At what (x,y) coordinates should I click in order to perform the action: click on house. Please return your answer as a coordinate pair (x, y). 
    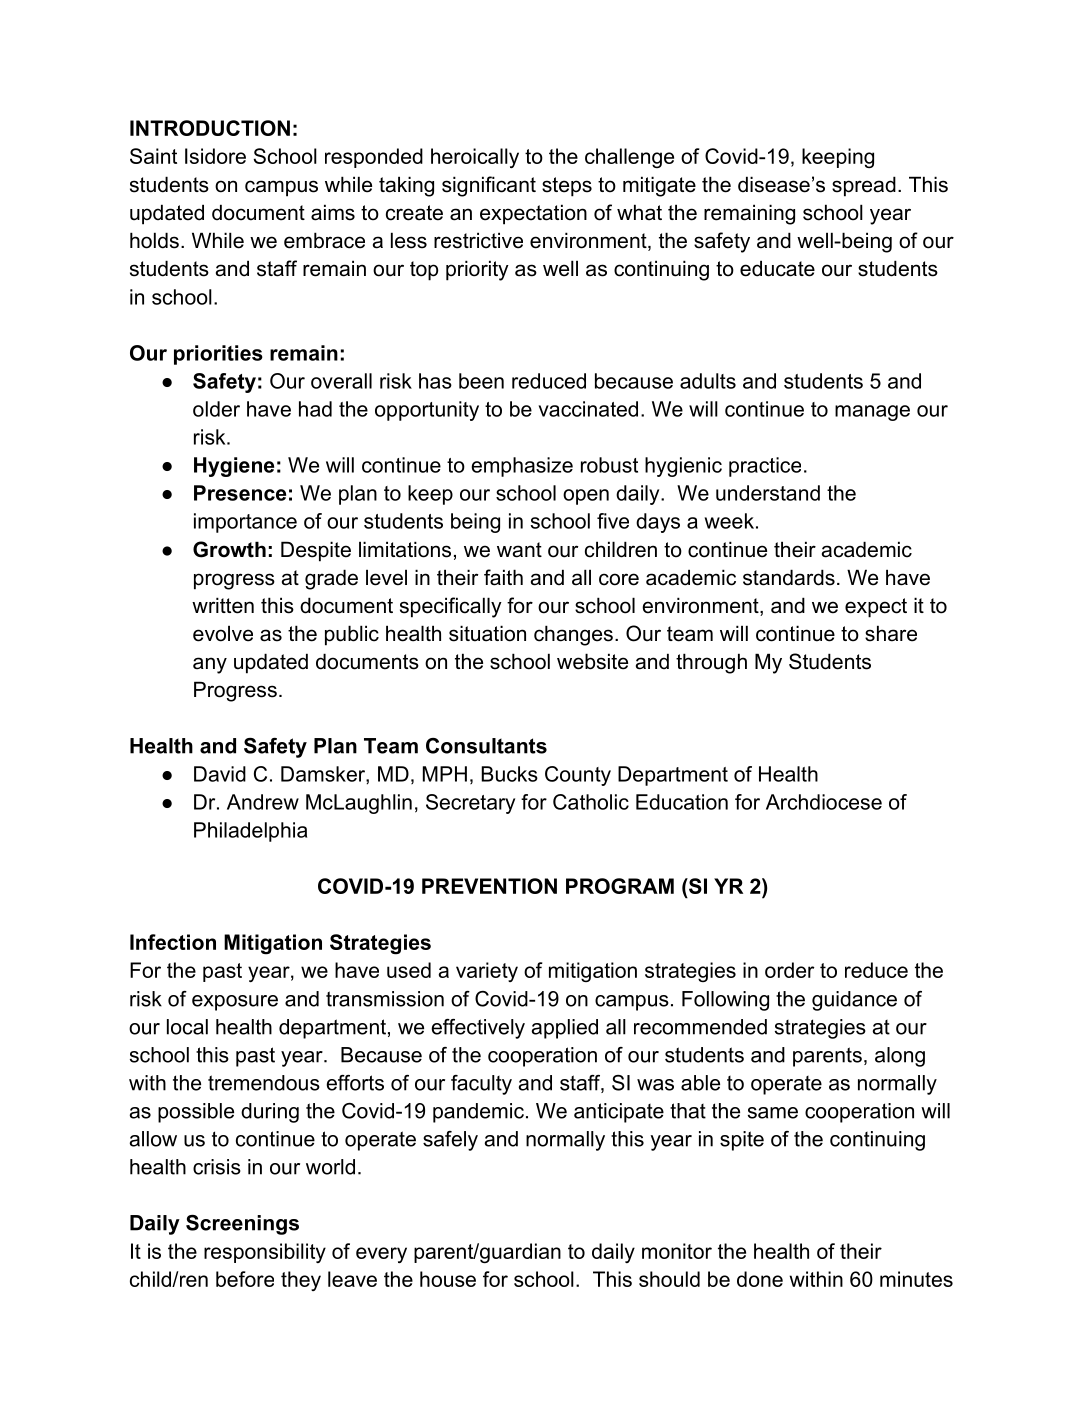
    Looking at the image, I should click on (448, 1279).
